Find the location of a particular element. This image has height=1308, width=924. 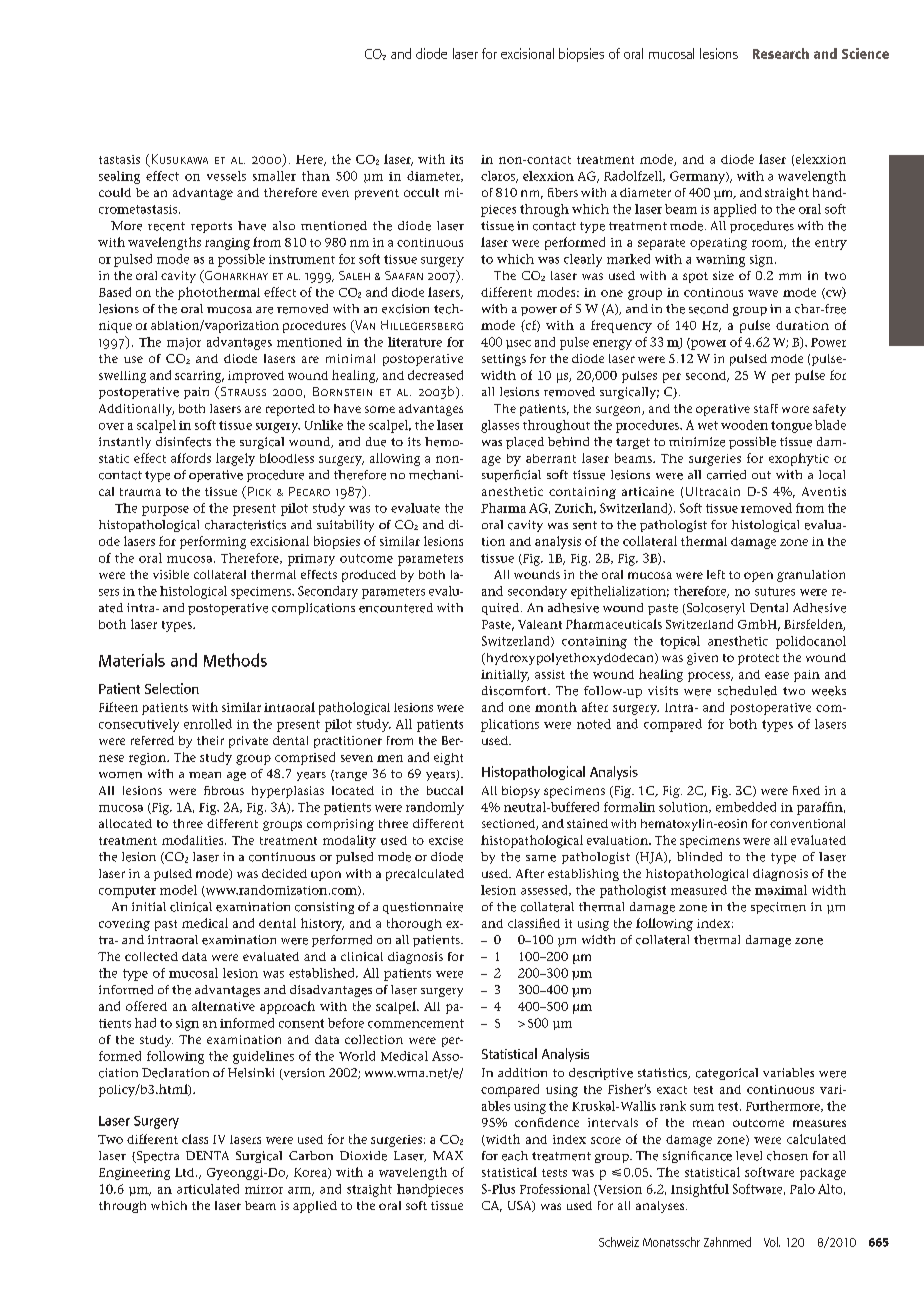

modalities is located at coordinates (194, 840).
